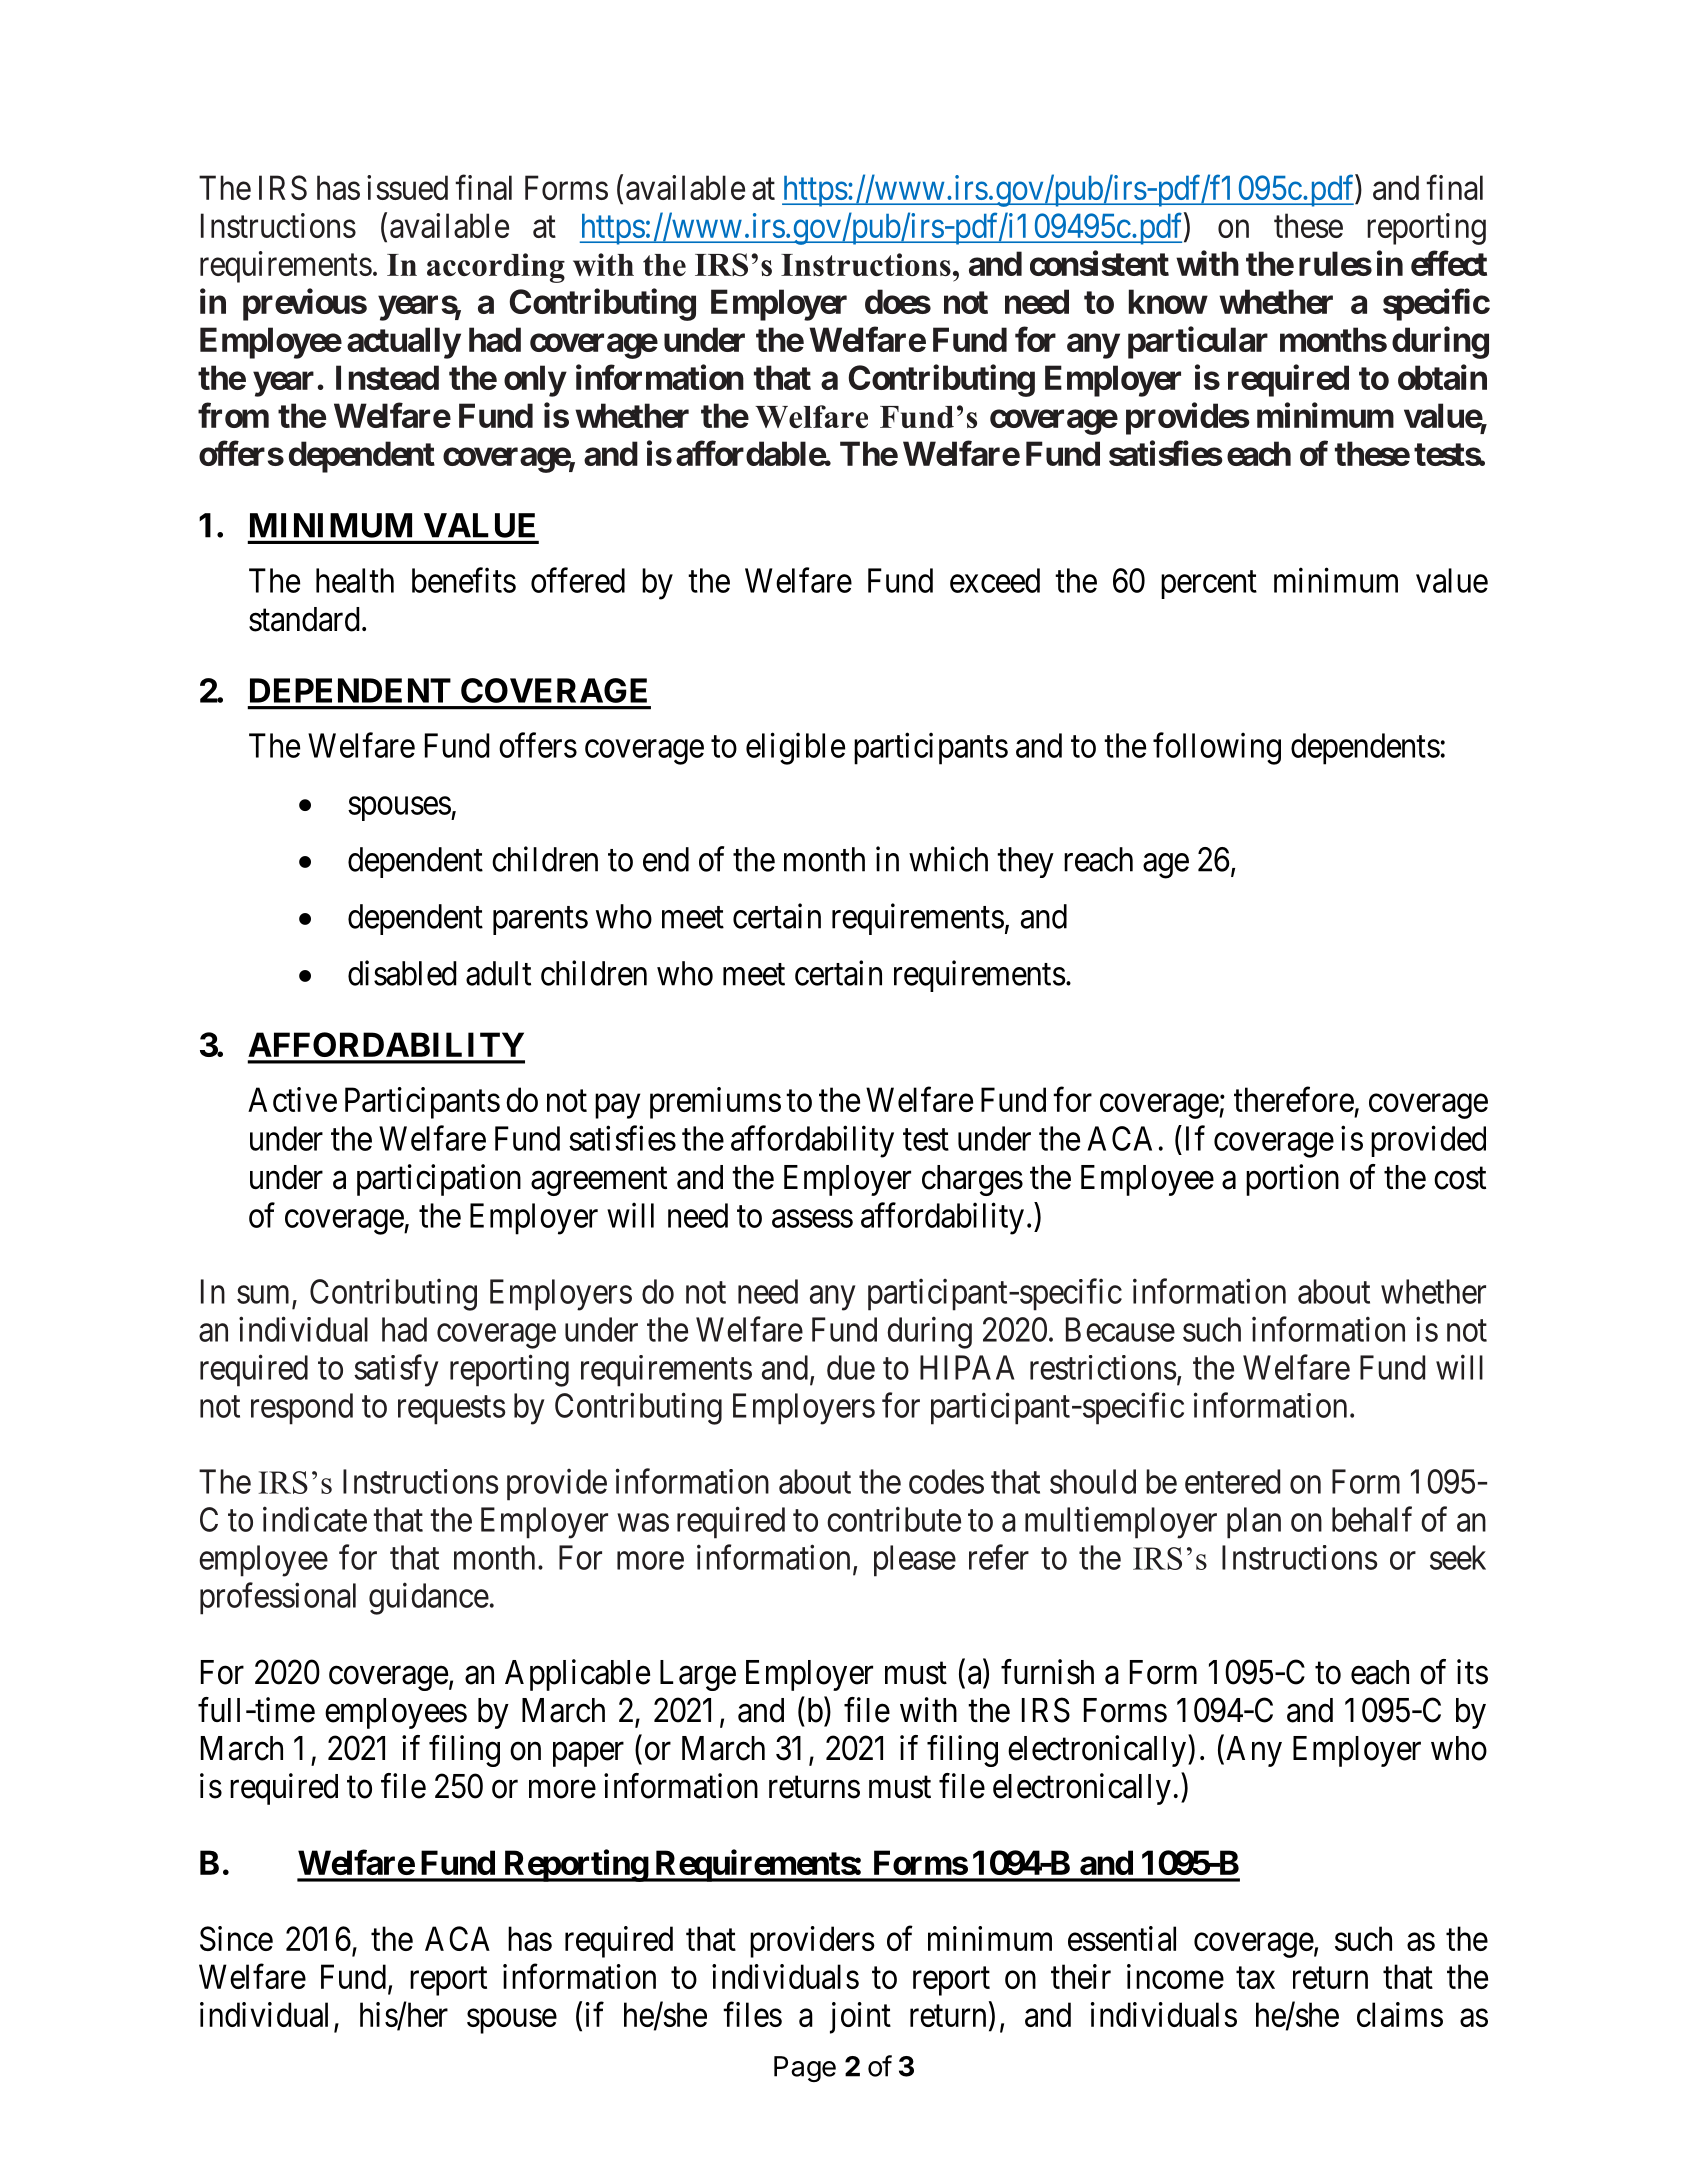  What do you see at coordinates (1255, 1978) in the screenshot?
I see `tax` at bounding box center [1255, 1978].
